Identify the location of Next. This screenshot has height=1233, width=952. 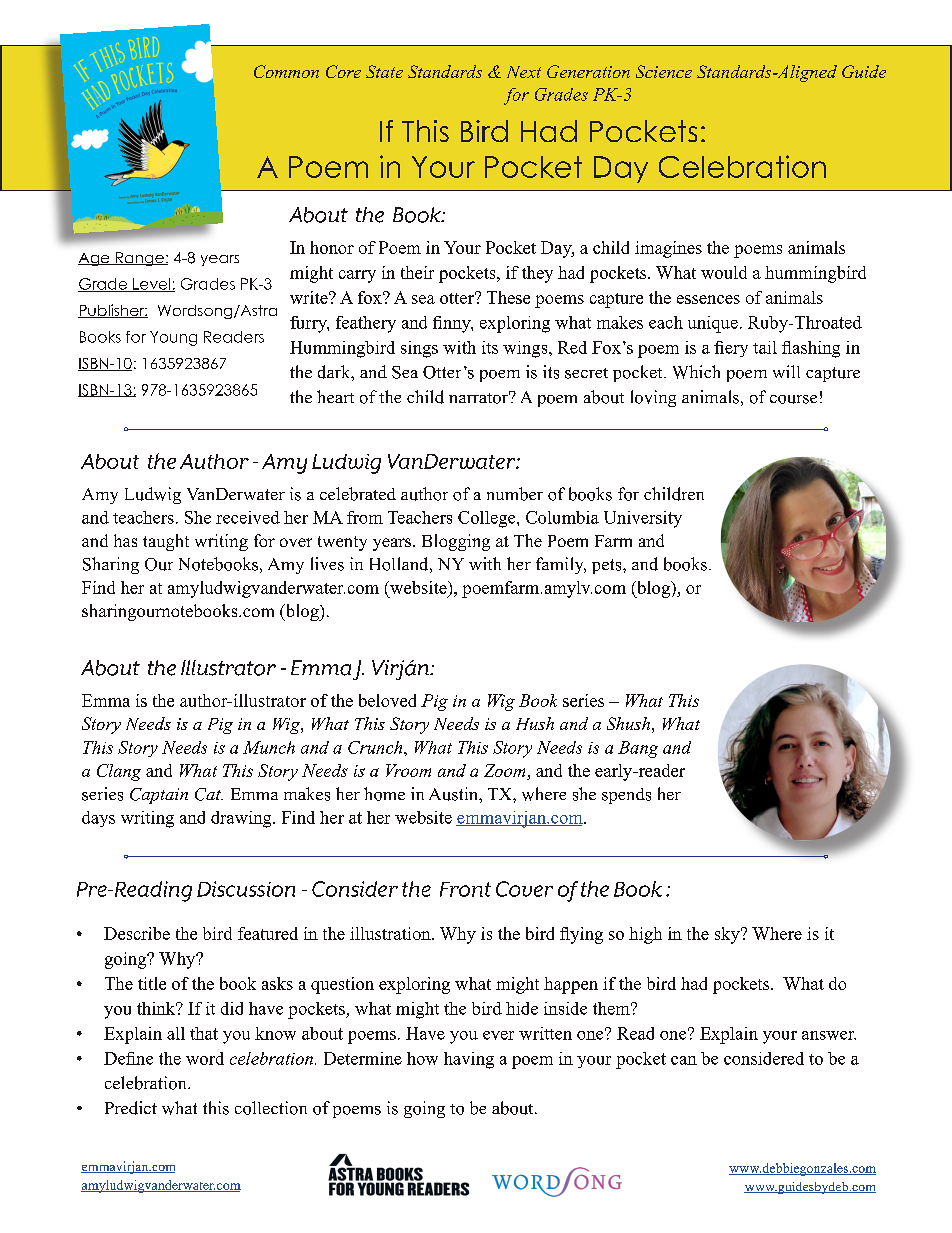
(524, 72).
